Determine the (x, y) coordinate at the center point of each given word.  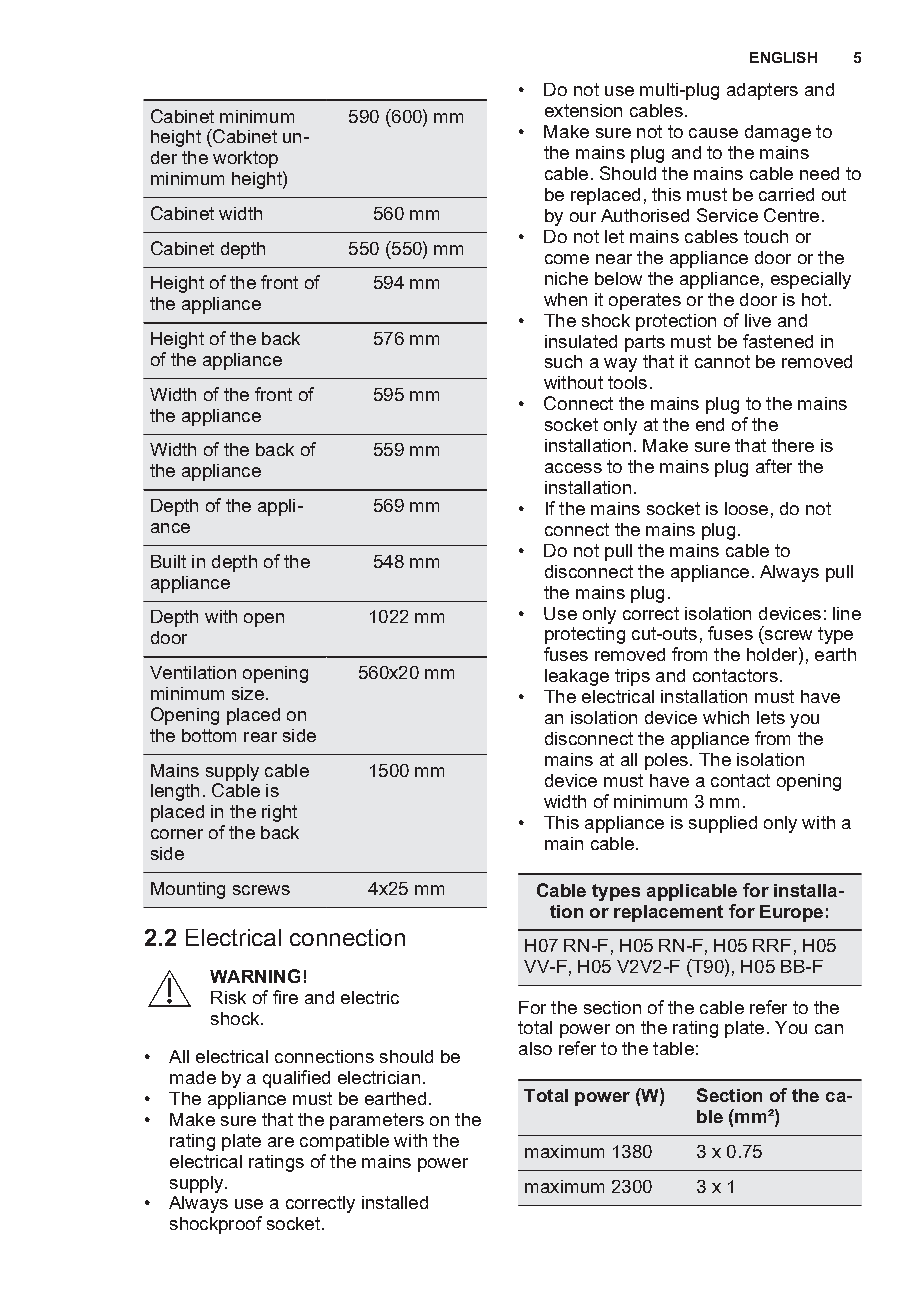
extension (583, 110)
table (673, 1048)
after (774, 466)
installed (395, 1202)
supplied (723, 824)
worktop (245, 159)
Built (168, 561)
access (573, 468)
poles (666, 761)
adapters (762, 91)
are (281, 1142)
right (279, 813)
